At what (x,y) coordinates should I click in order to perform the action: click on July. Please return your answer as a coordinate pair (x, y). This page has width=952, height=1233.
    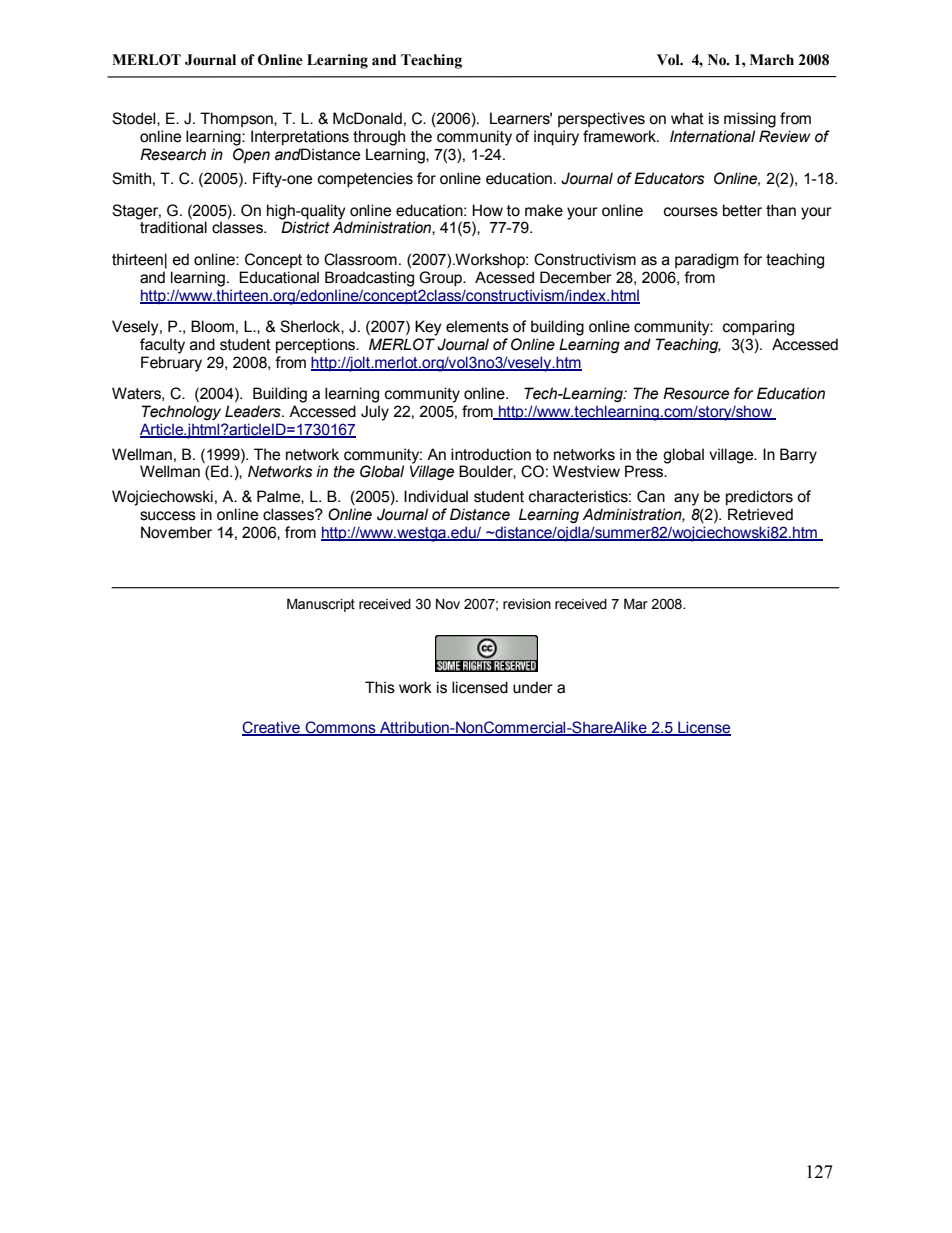
    Looking at the image, I should click on (375, 413).
